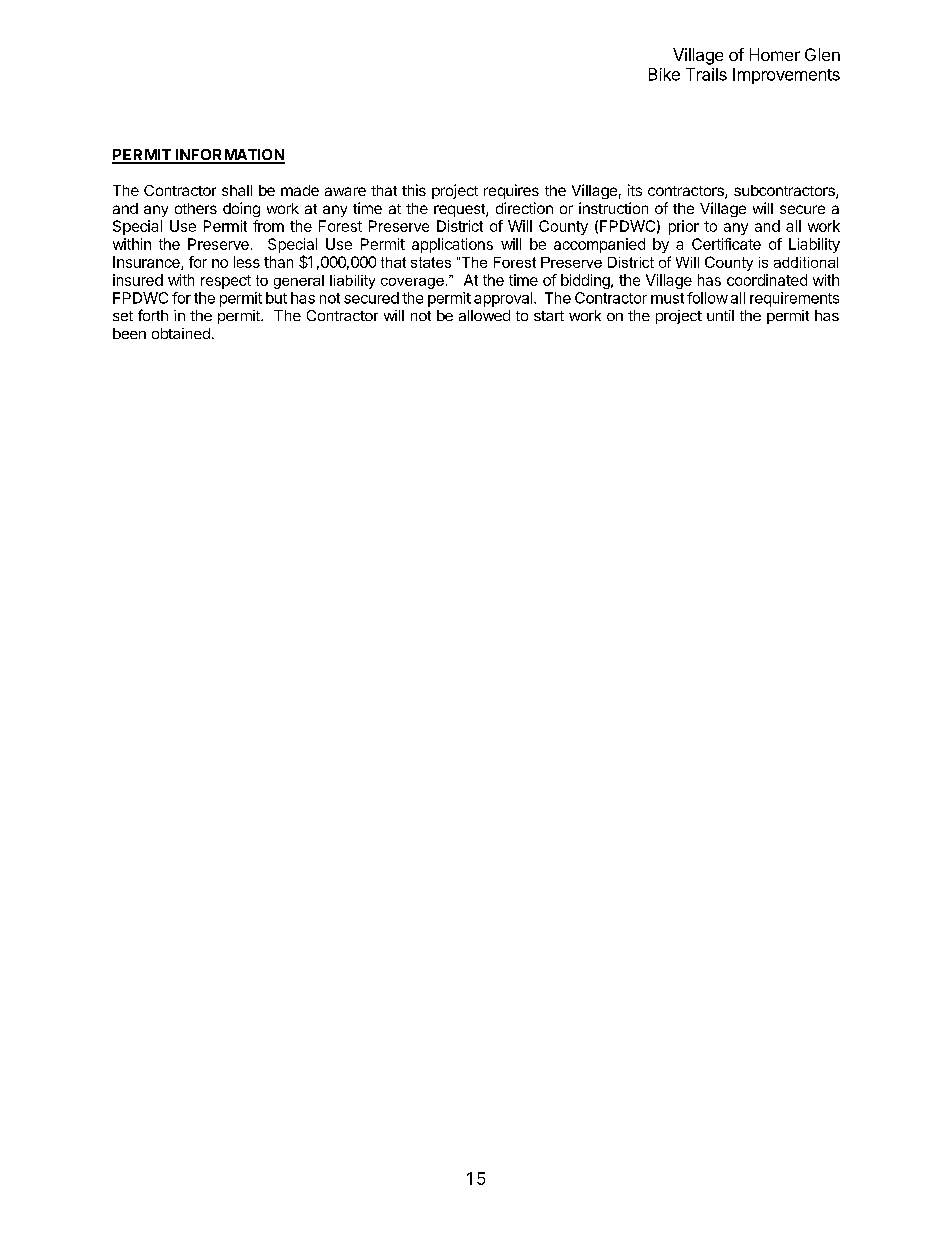  I want to click on until, so click(720, 315).
